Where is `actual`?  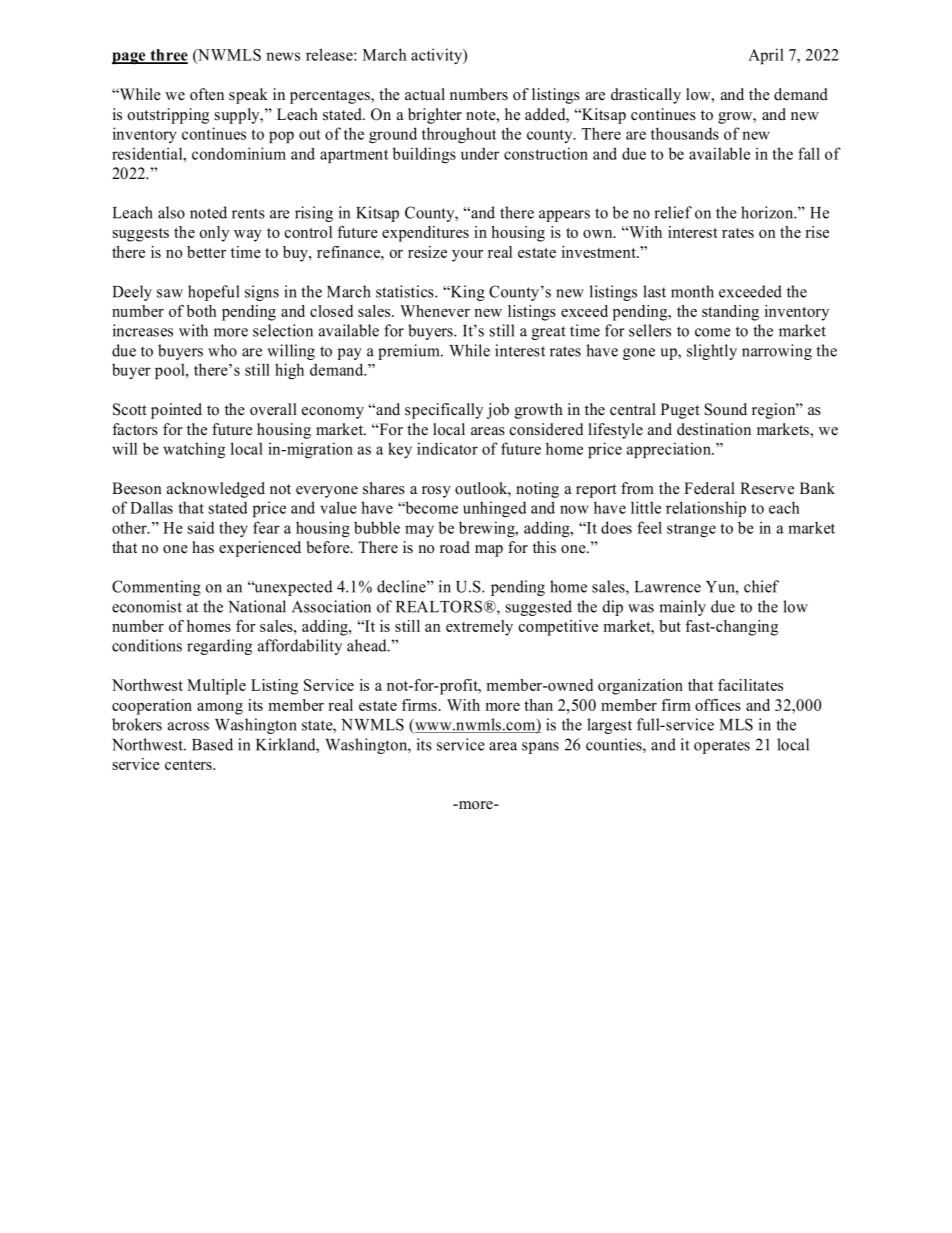 actual is located at coordinates (425, 94).
